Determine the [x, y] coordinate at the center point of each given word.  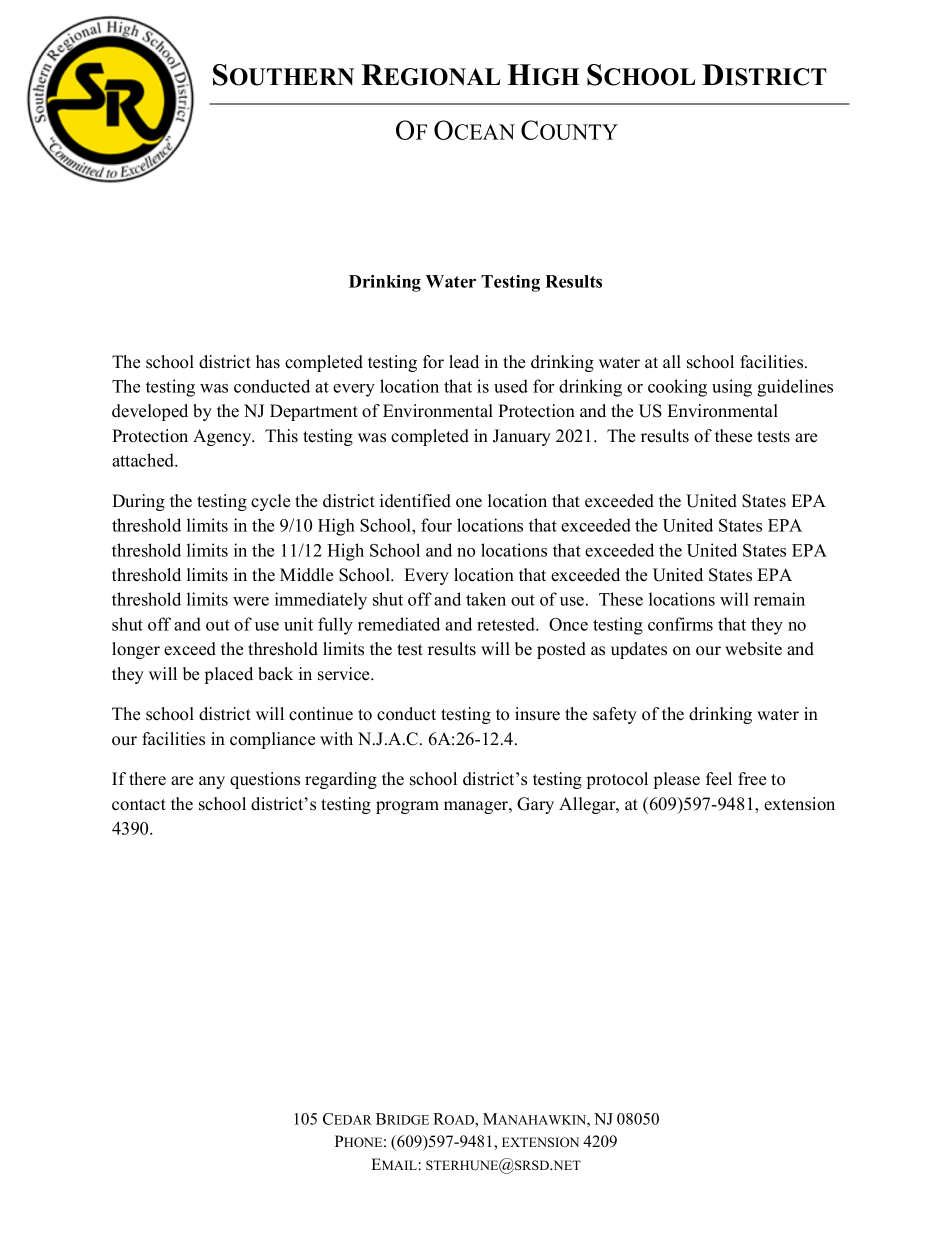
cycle [270, 502]
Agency [223, 437]
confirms [680, 624]
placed [229, 675]
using [732, 388]
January [522, 437]
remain [779, 599]
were [251, 601]
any [212, 782]
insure [537, 714]
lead [464, 362]
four [436, 525]
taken [486, 599]
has [268, 362]
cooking [677, 388]
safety [615, 715]
